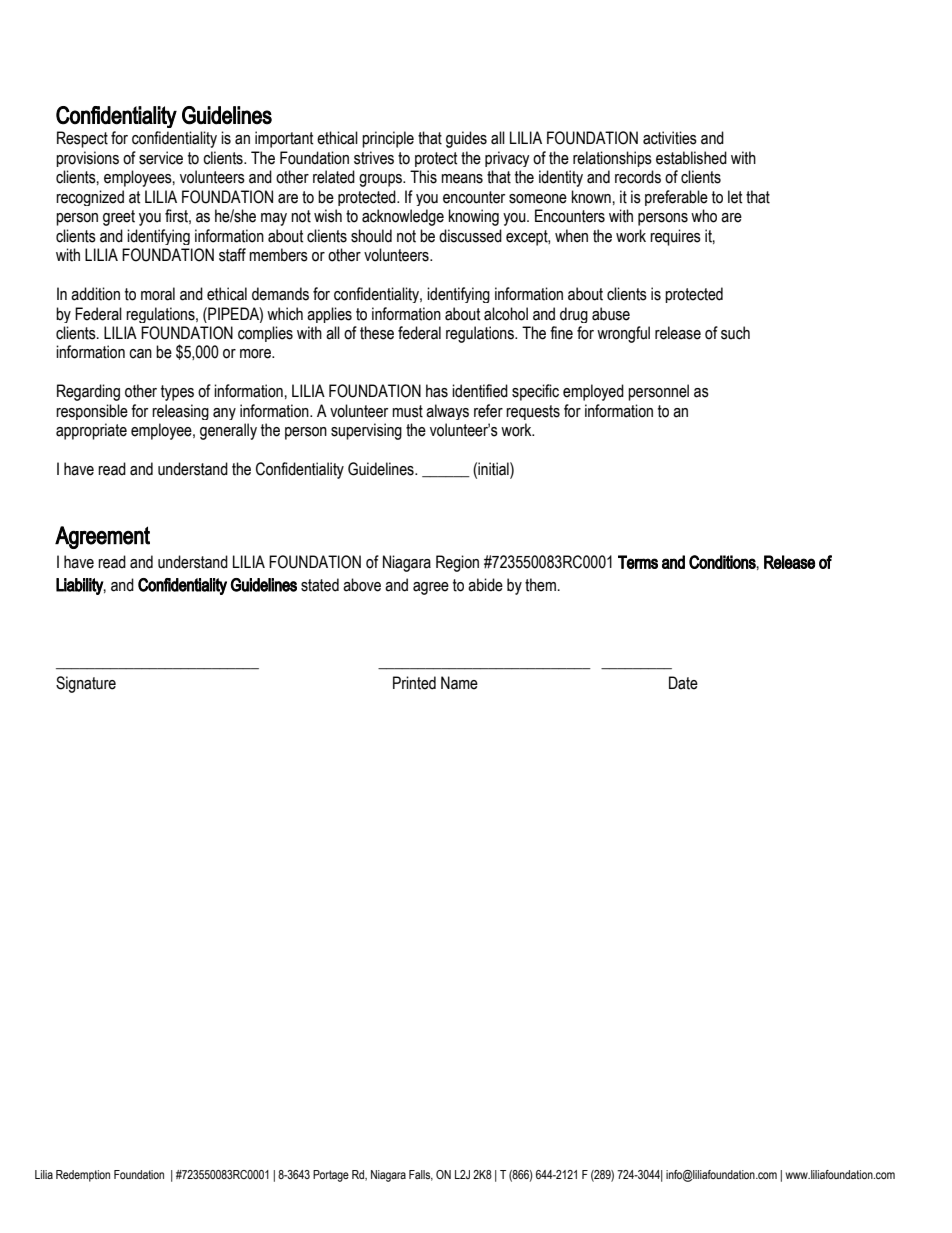 The height and width of the screenshot is (1233, 952). I want to click on can, so click(140, 354).
